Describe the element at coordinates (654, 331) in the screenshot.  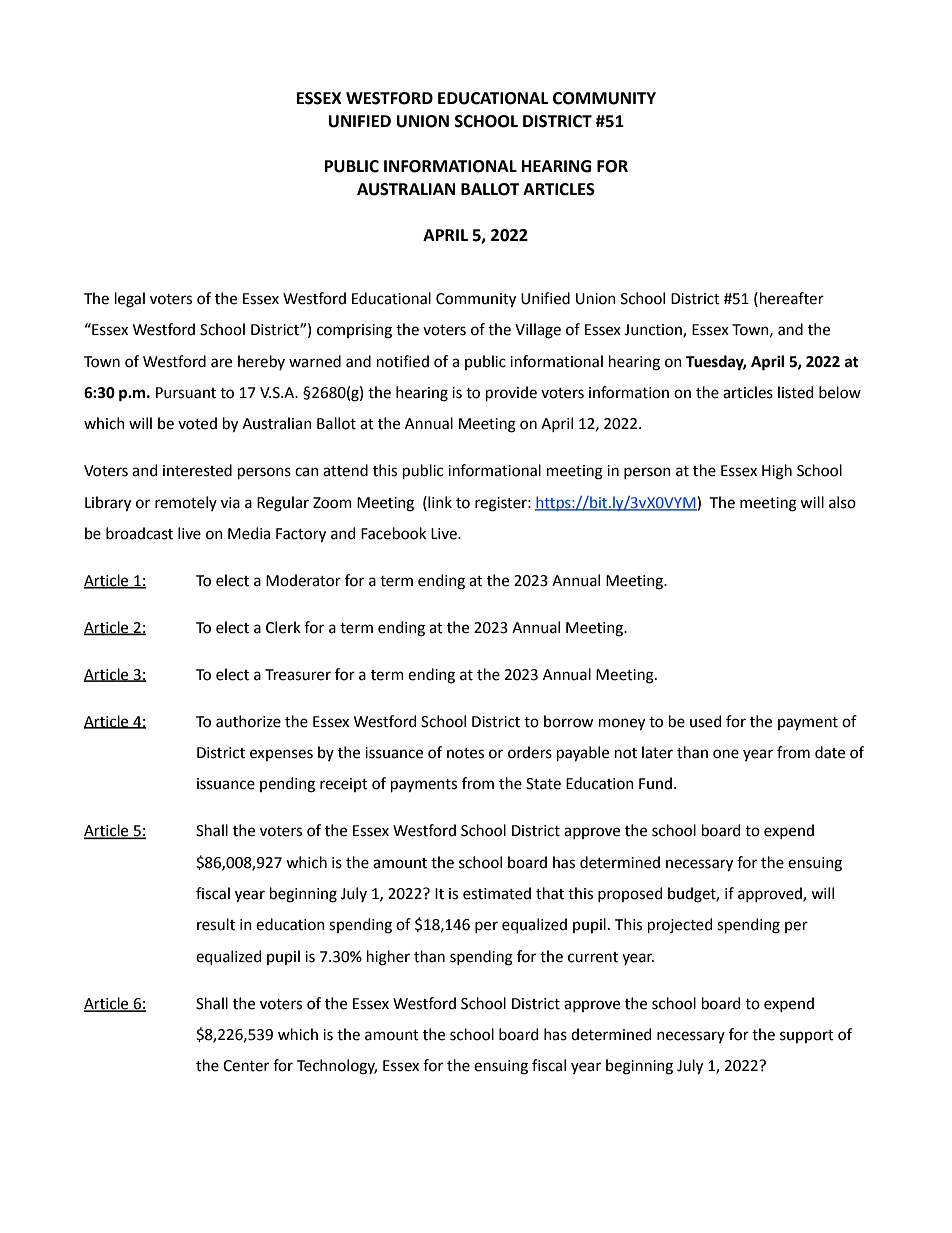
I see `Junction` at that location.
